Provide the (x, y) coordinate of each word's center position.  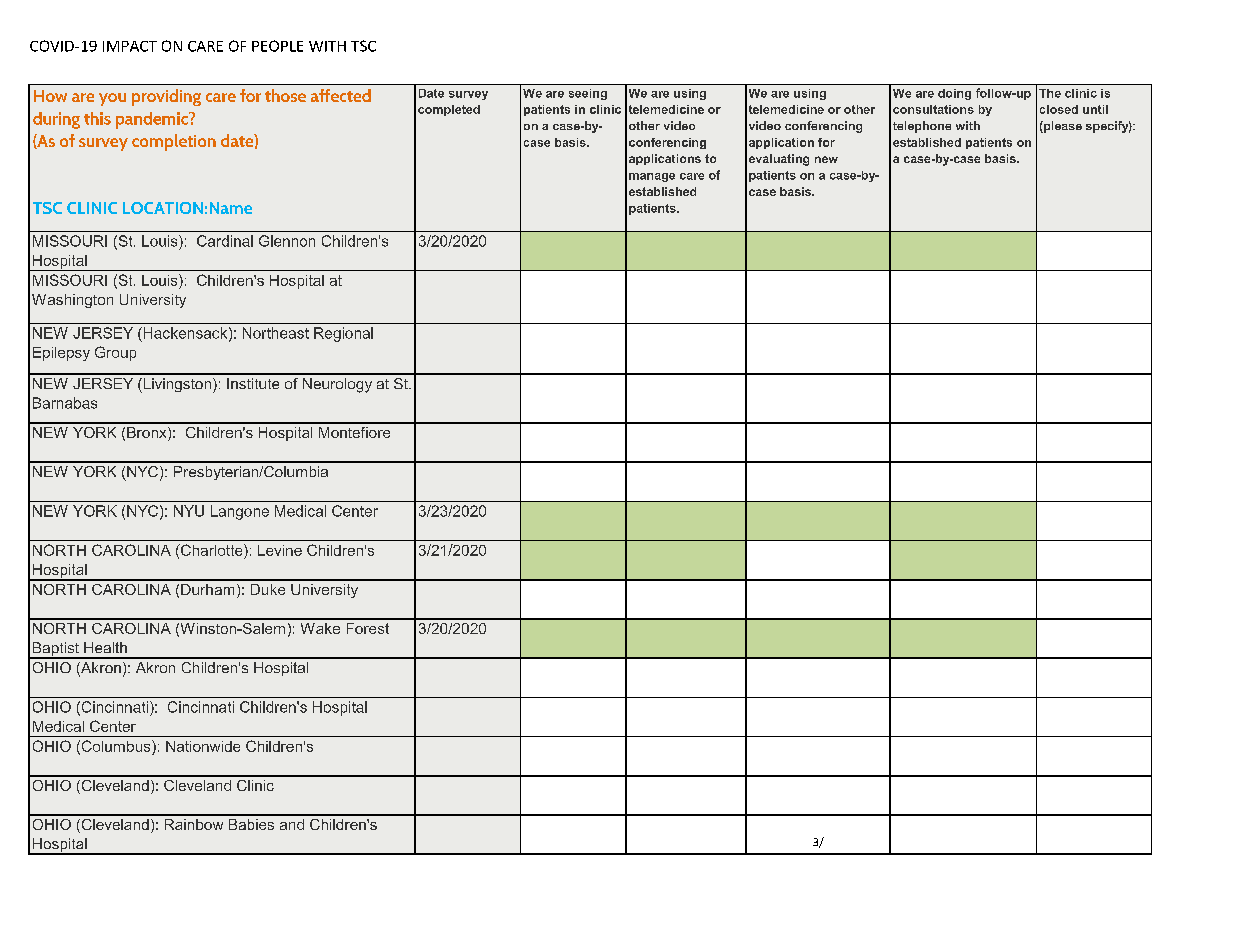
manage (652, 177)
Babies (251, 824)
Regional (343, 334)
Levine (280, 550)
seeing (588, 94)
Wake (320, 628)
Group (115, 353)
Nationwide (203, 746)
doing (954, 94)
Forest (368, 628)
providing (166, 97)
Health (105, 647)
